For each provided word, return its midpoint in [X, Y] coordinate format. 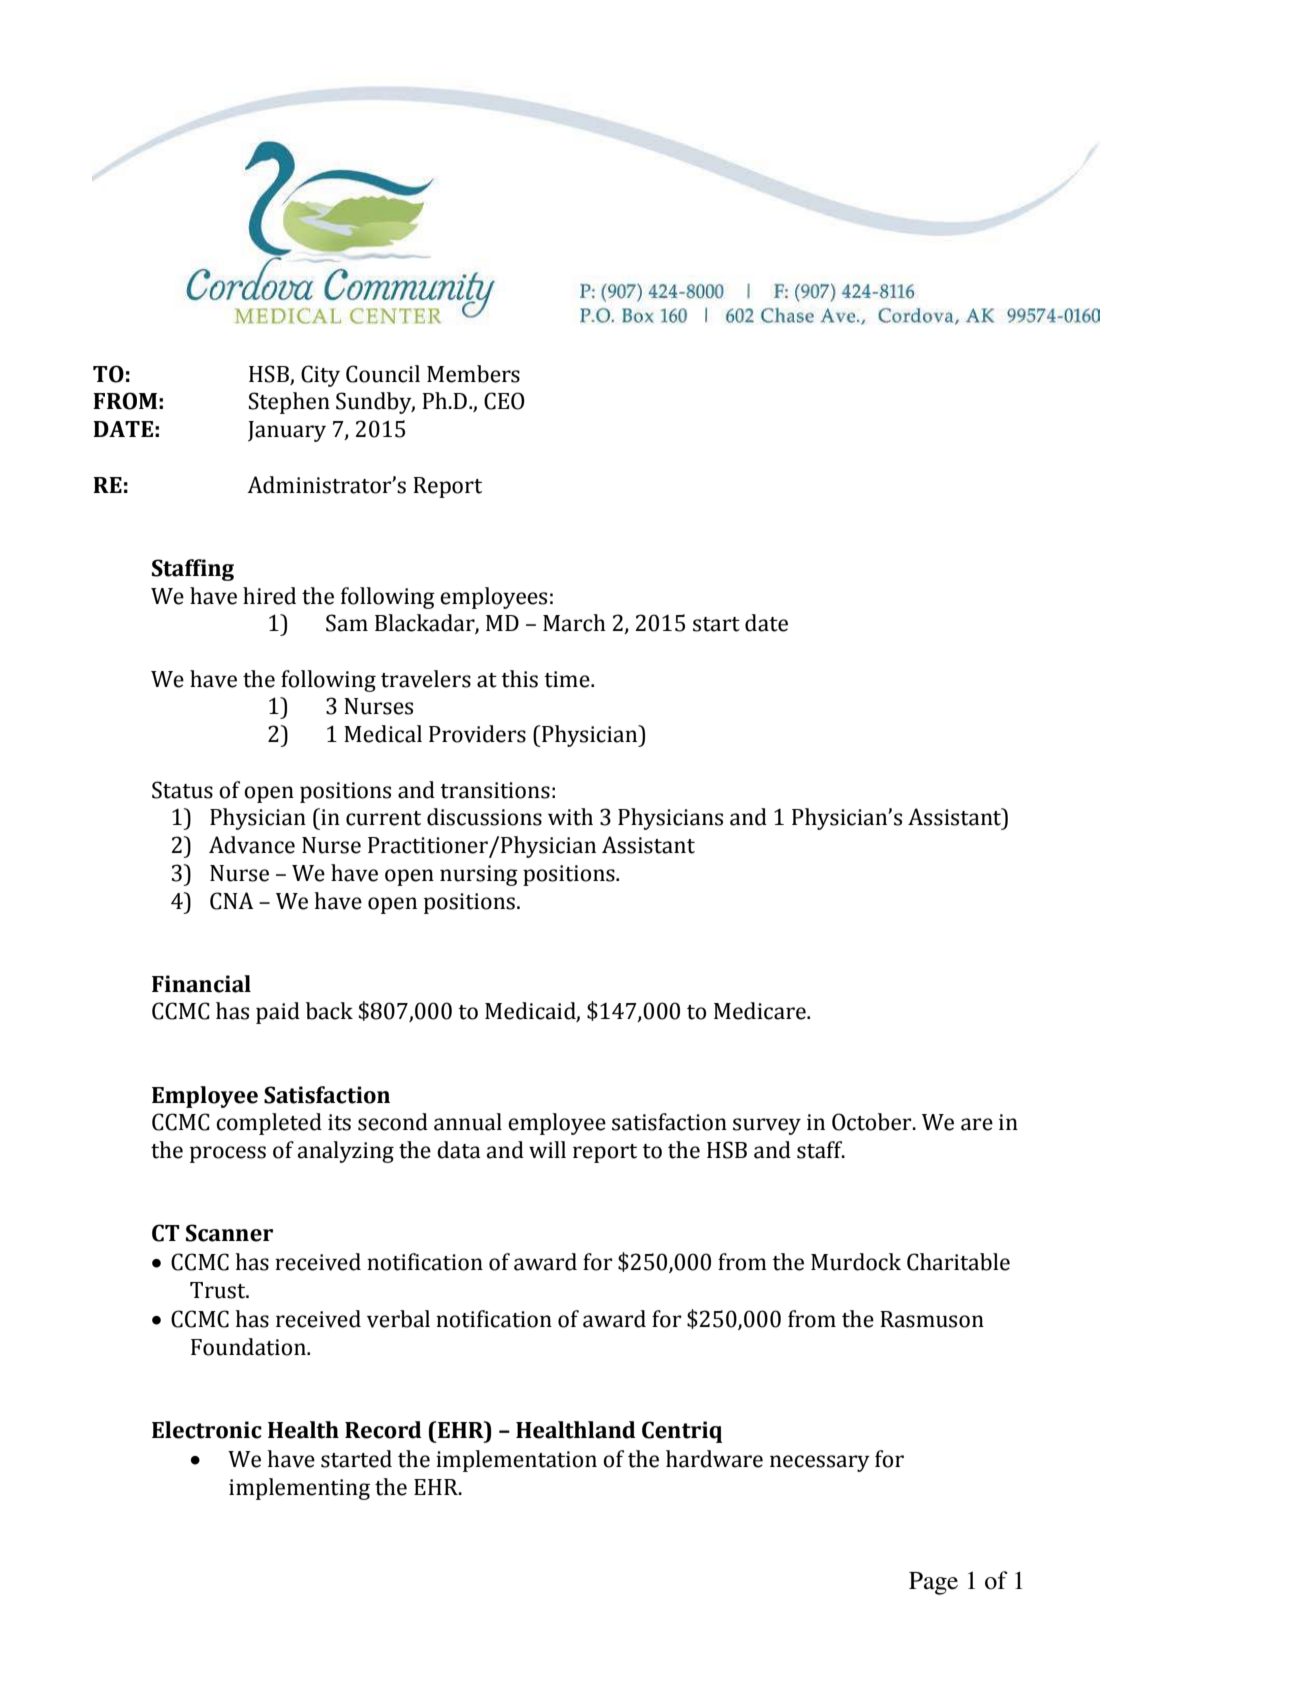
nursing [479, 875]
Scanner [229, 1233]
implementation [516, 1461]
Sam [347, 623]
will [547, 1149]
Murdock [856, 1262]
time [568, 679]
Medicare [761, 1011]
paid [278, 1013]
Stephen [289, 403]
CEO [504, 401]
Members [473, 374]
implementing [299, 1489]
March [574, 623]
